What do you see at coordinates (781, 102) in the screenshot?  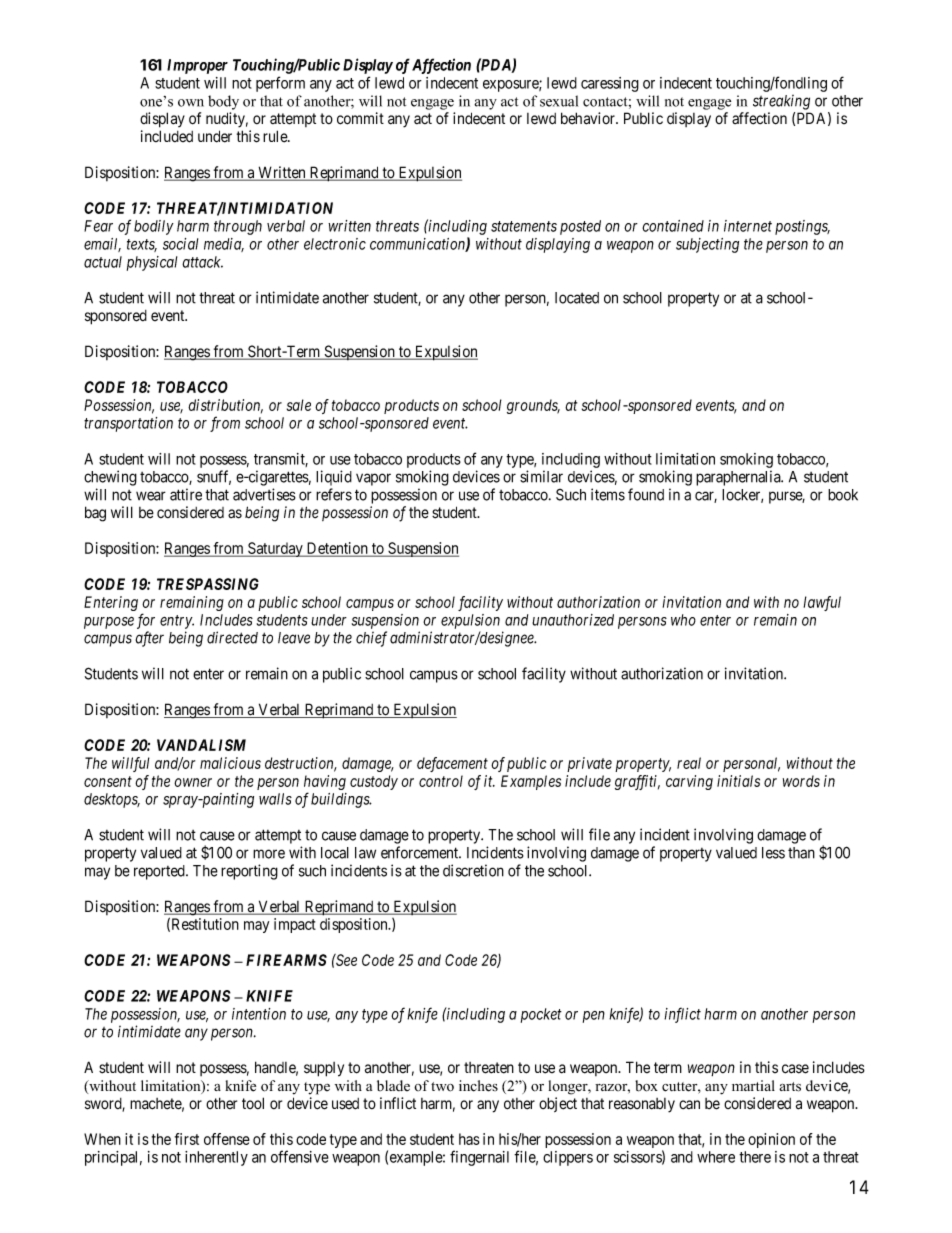 I see `streaking` at bounding box center [781, 102].
